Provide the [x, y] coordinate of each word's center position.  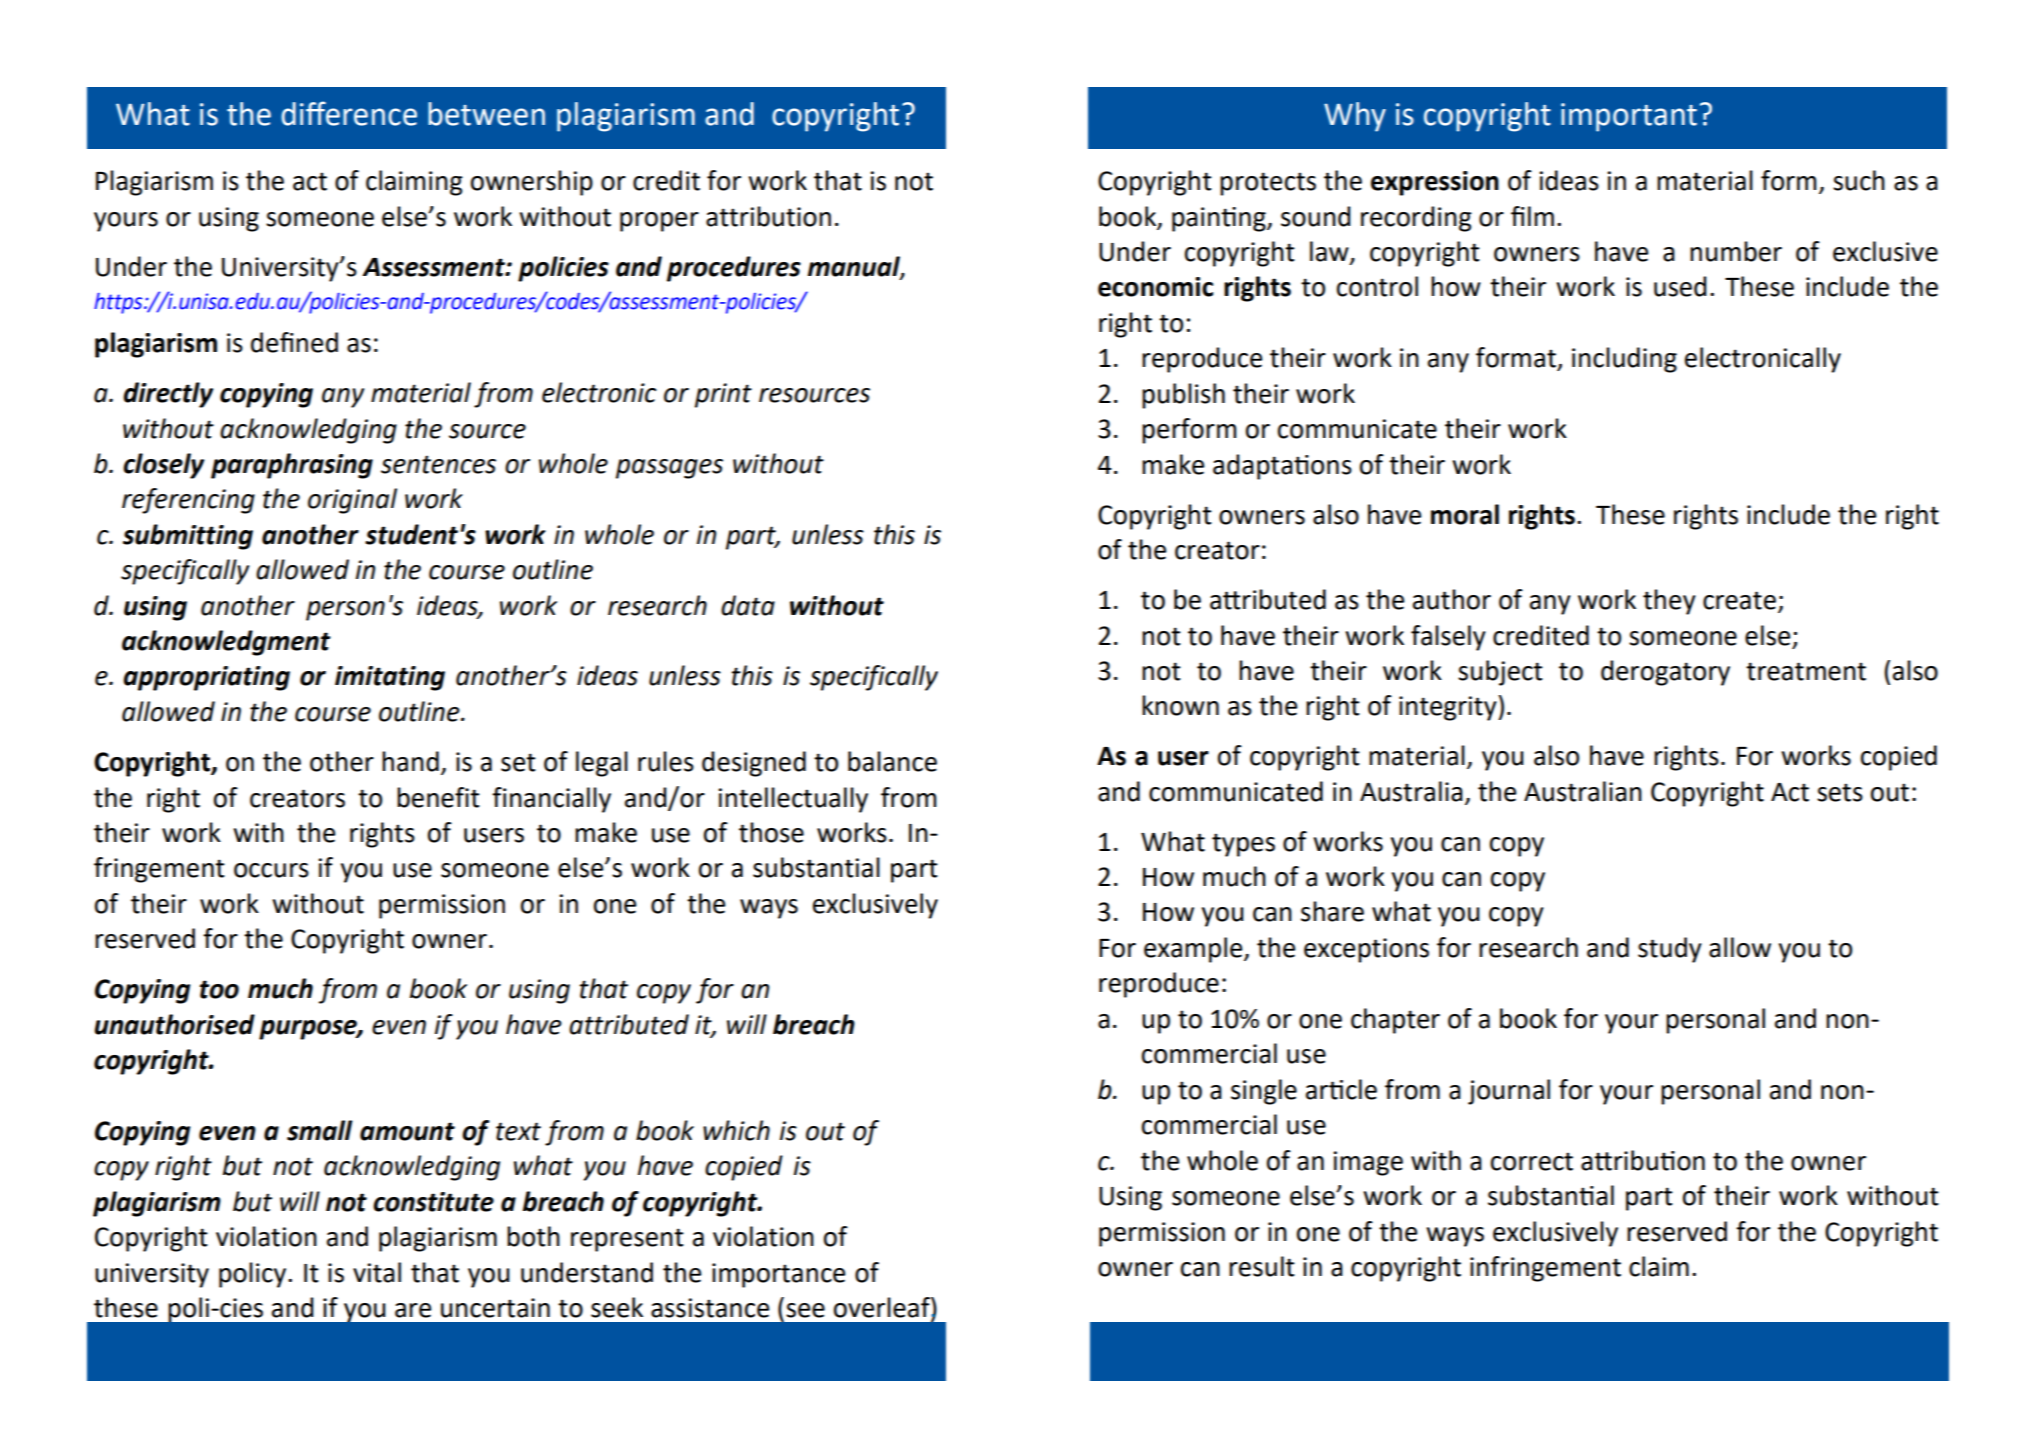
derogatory [1665, 673]
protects [1268, 184]
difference [349, 113]
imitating [390, 678]
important [1629, 117]
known [1180, 705]
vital [377, 1272]
